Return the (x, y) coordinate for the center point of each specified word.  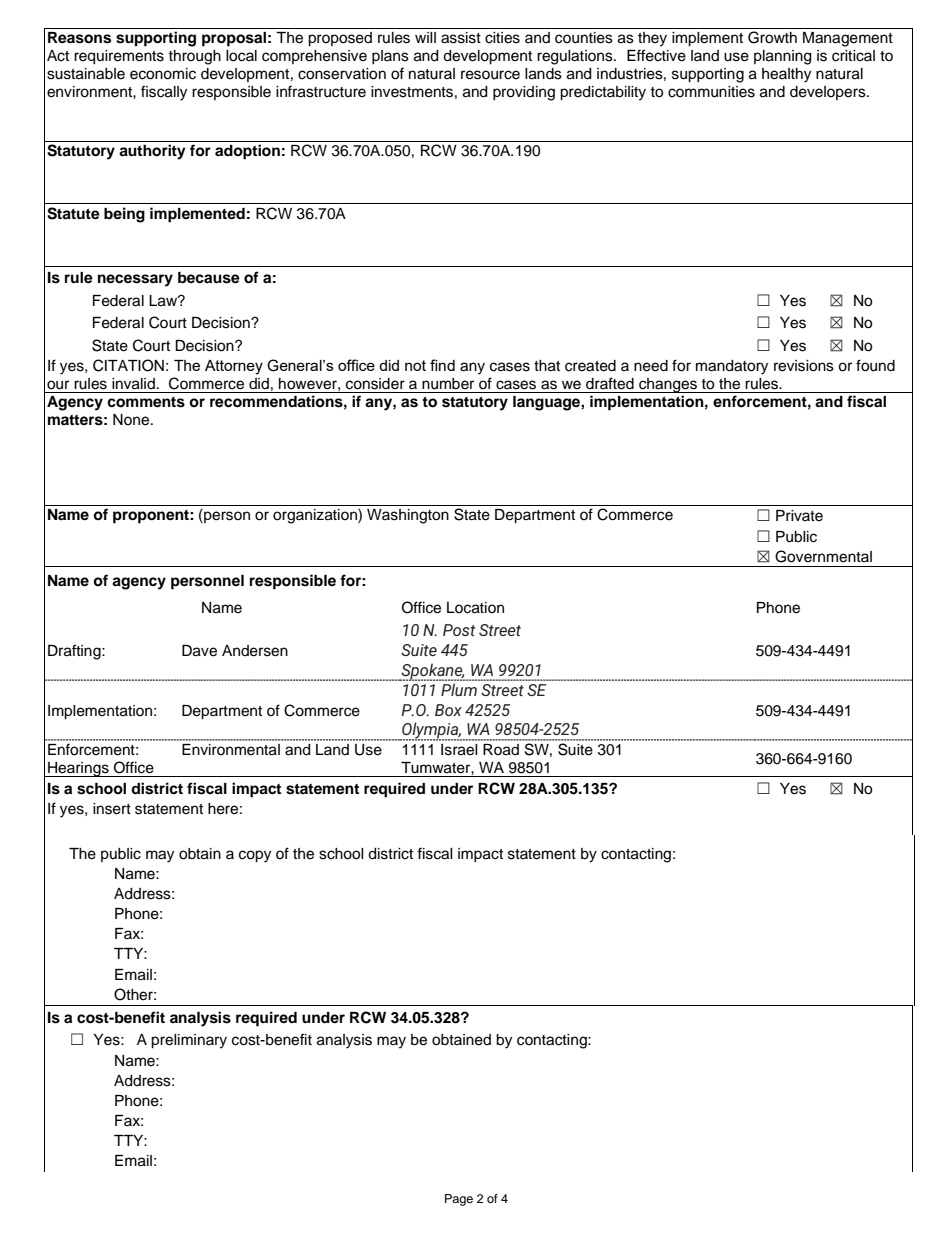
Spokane (432, 672)
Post (459, 630)
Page (459, 1200)
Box (448, 710)
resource (490, 75)
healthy (786, 75)
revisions (804, 366)
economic (163, 74)
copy (255, 856)
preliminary (189, 1041)
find (442, 365)
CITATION (128, 365)
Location (475, 608)
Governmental (823, 556)
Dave (199, 651)
